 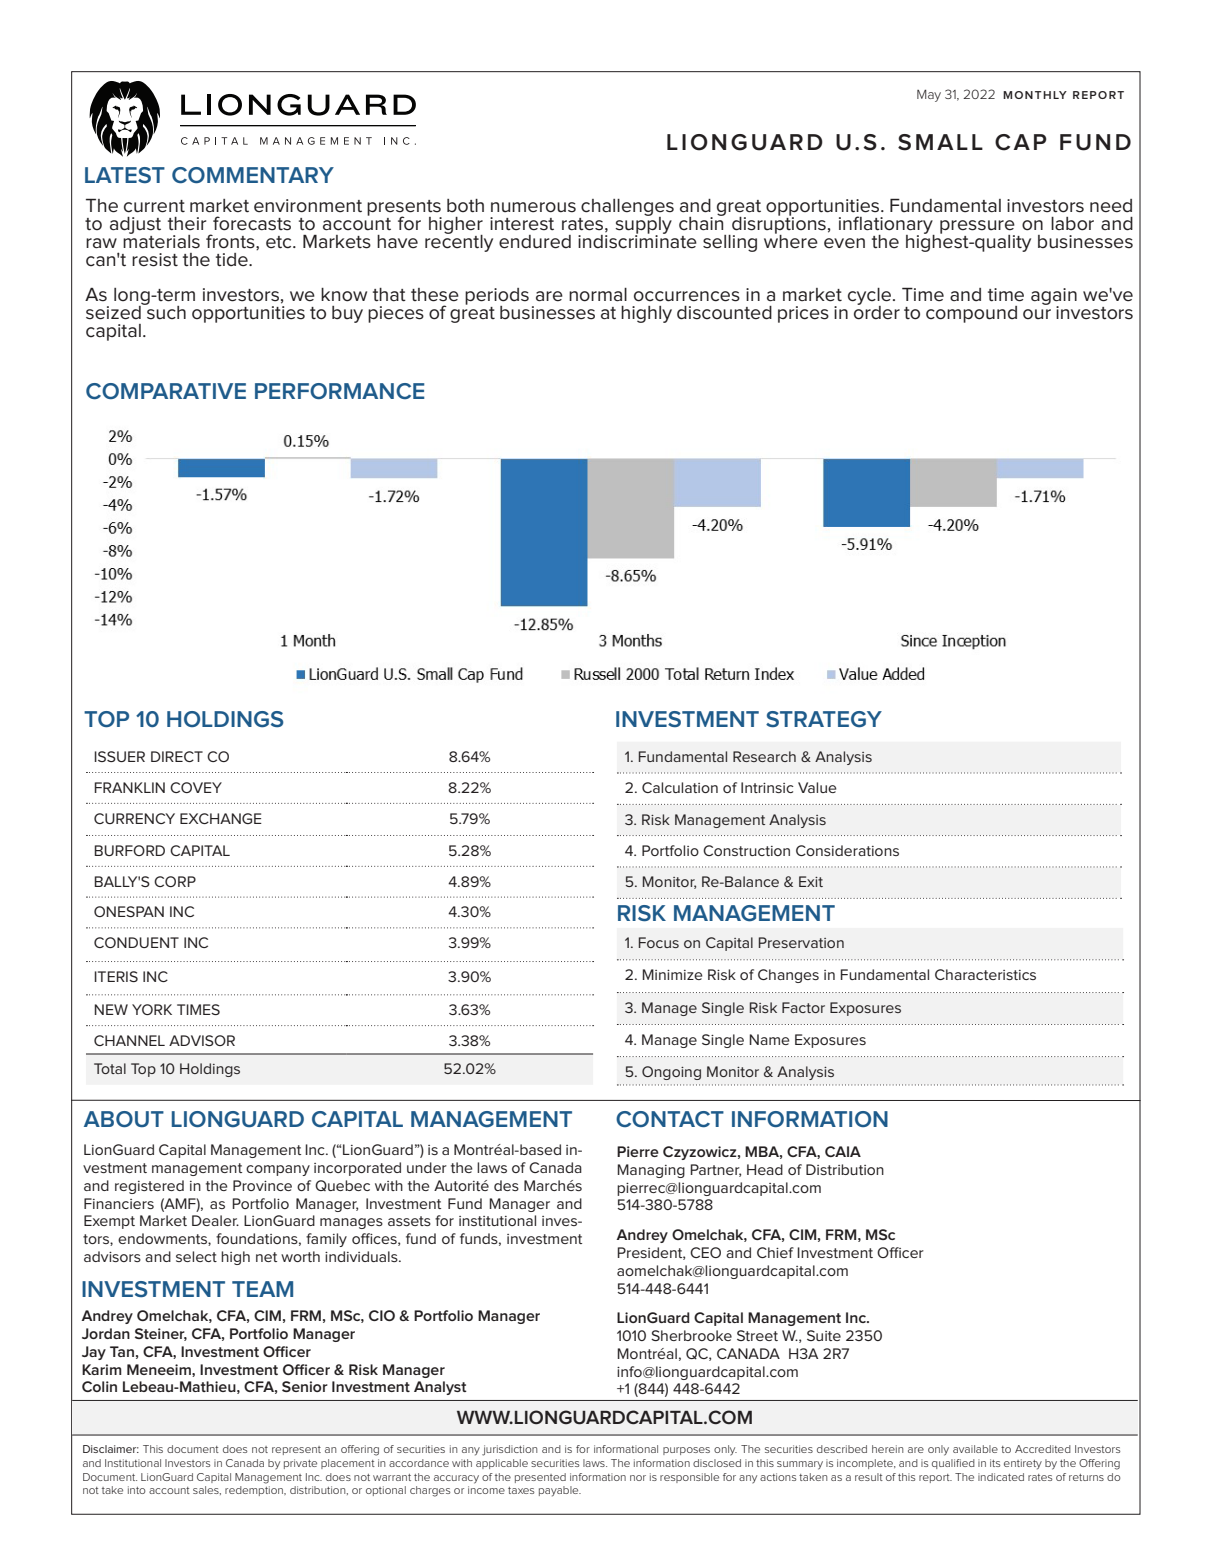 What do you see at coordinates (764, 756) in the image?
I see `Research` at bounding box center [764, 756].
